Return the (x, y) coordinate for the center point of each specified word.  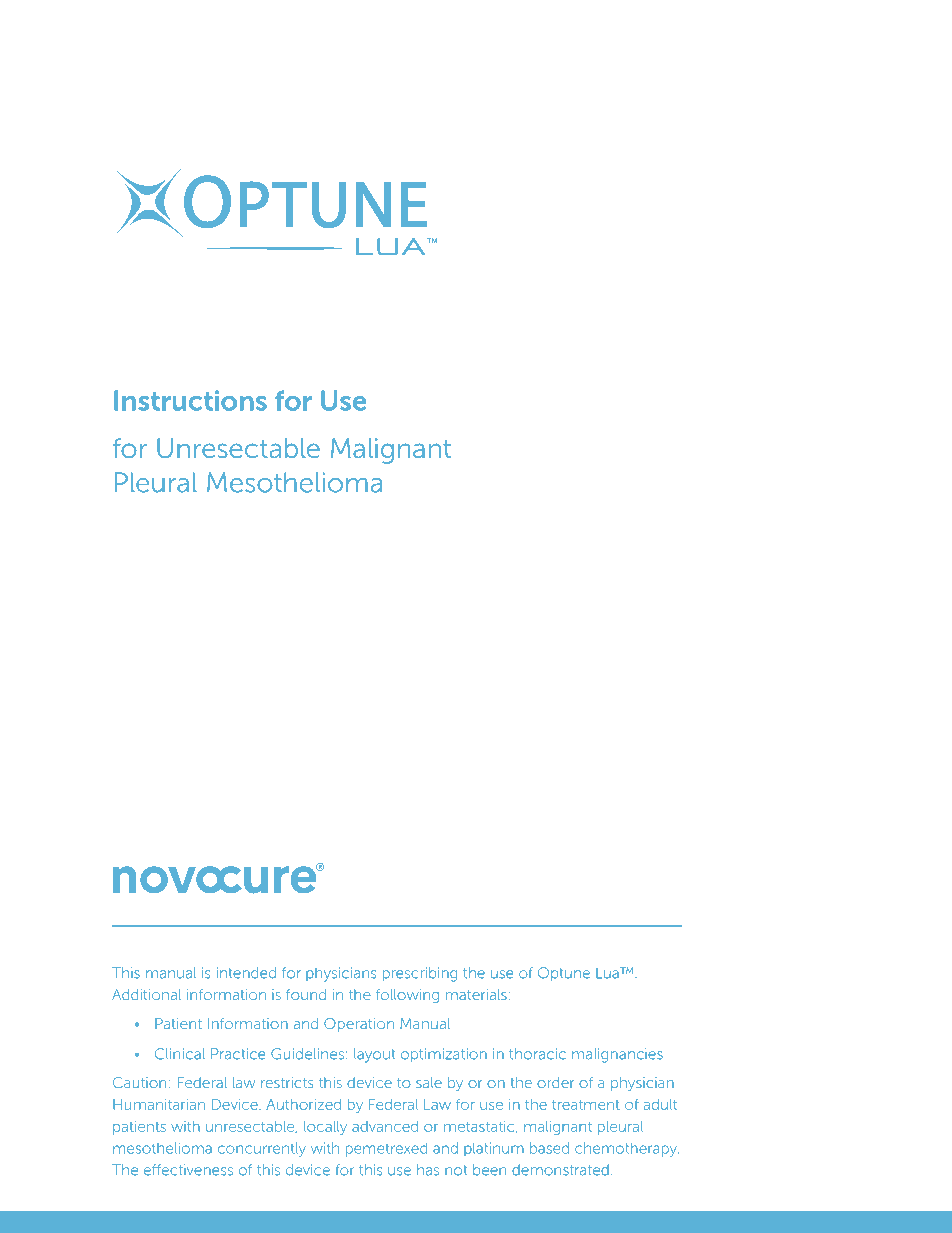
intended (246, 973)
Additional (146, 994)
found (306, 994)
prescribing (420, 974)
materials (476, 994)
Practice (238, 1054)
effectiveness (188, 1170)
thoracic (537, 1054)
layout (374, 1055)
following (407, 996)
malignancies (617, 1055)
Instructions (190, 400)
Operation (359, 1025)
